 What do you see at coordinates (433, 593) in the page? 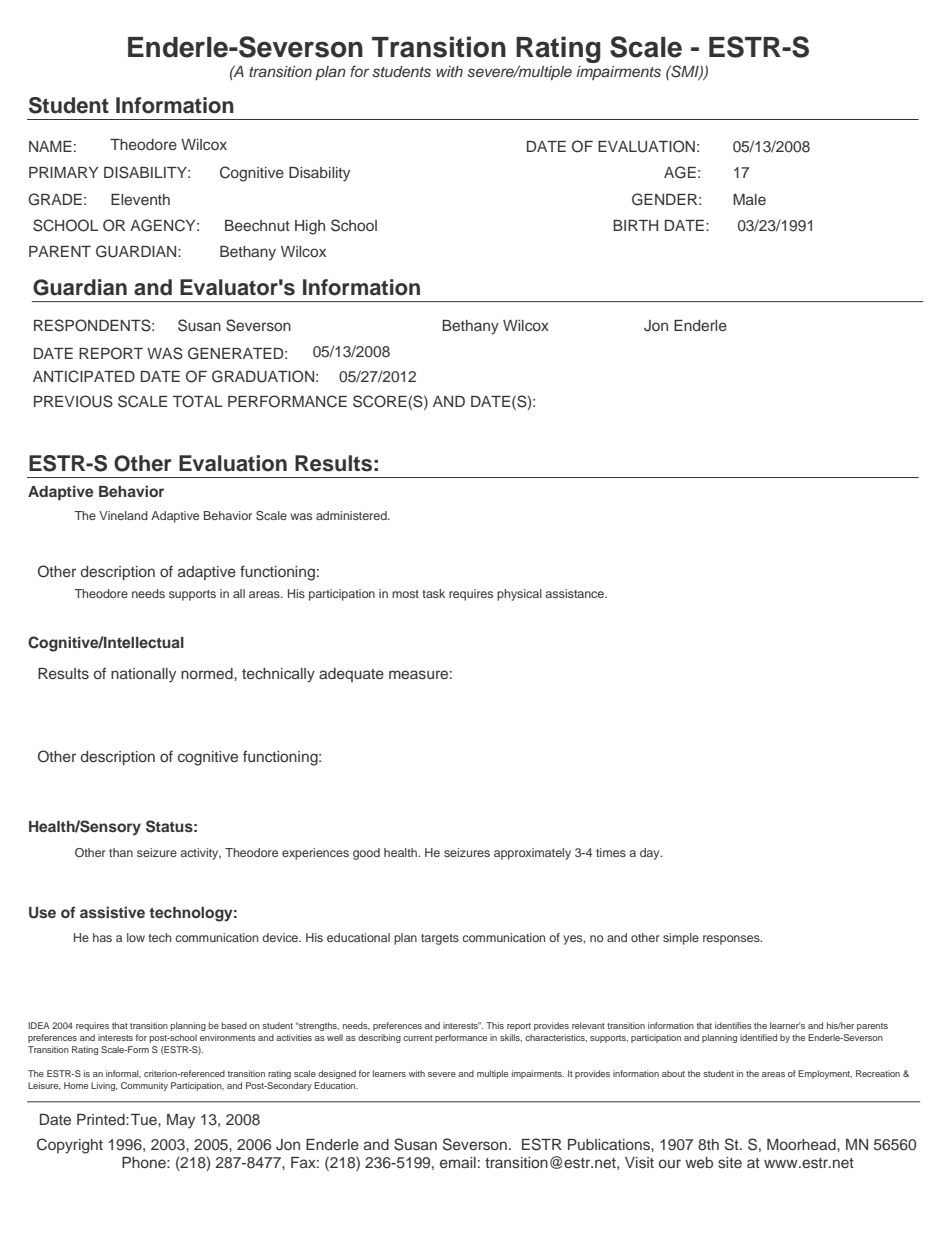
I see `task` at bounding box center [433, 593].
